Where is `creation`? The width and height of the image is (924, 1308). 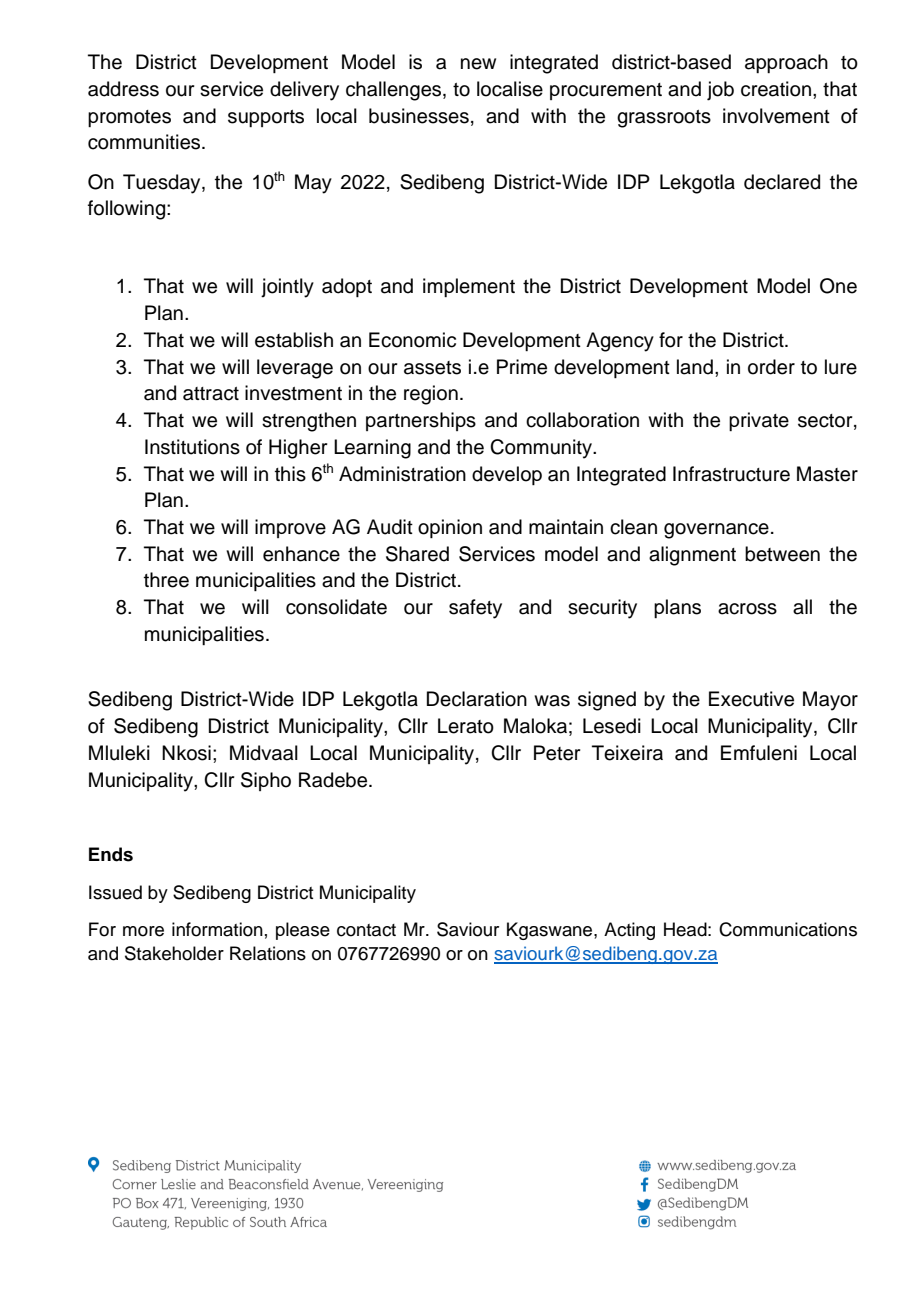
creation is located at coordinates (776, 89).
